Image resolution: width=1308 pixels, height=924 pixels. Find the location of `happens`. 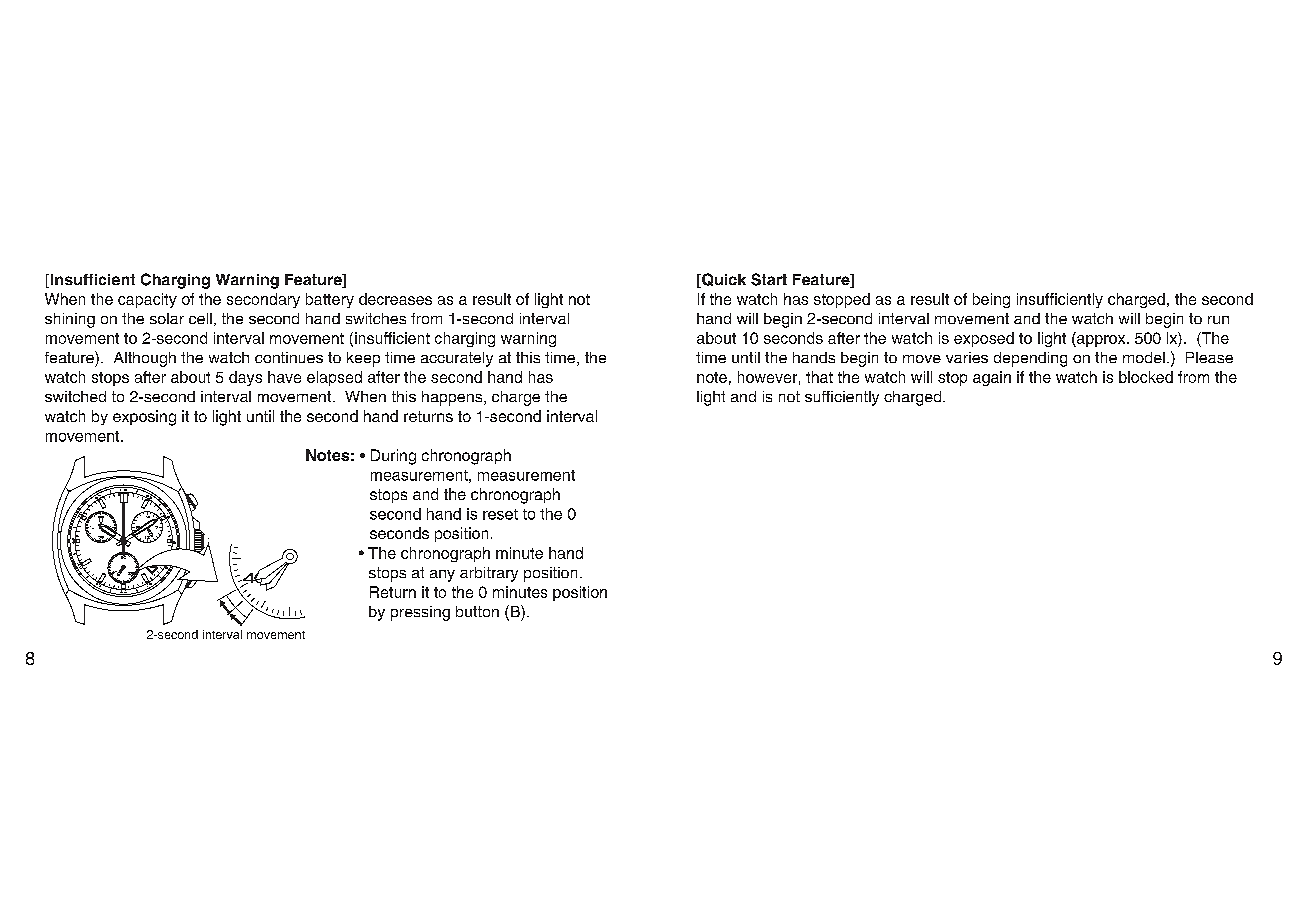

happens is located at coordinates (453, 398).
